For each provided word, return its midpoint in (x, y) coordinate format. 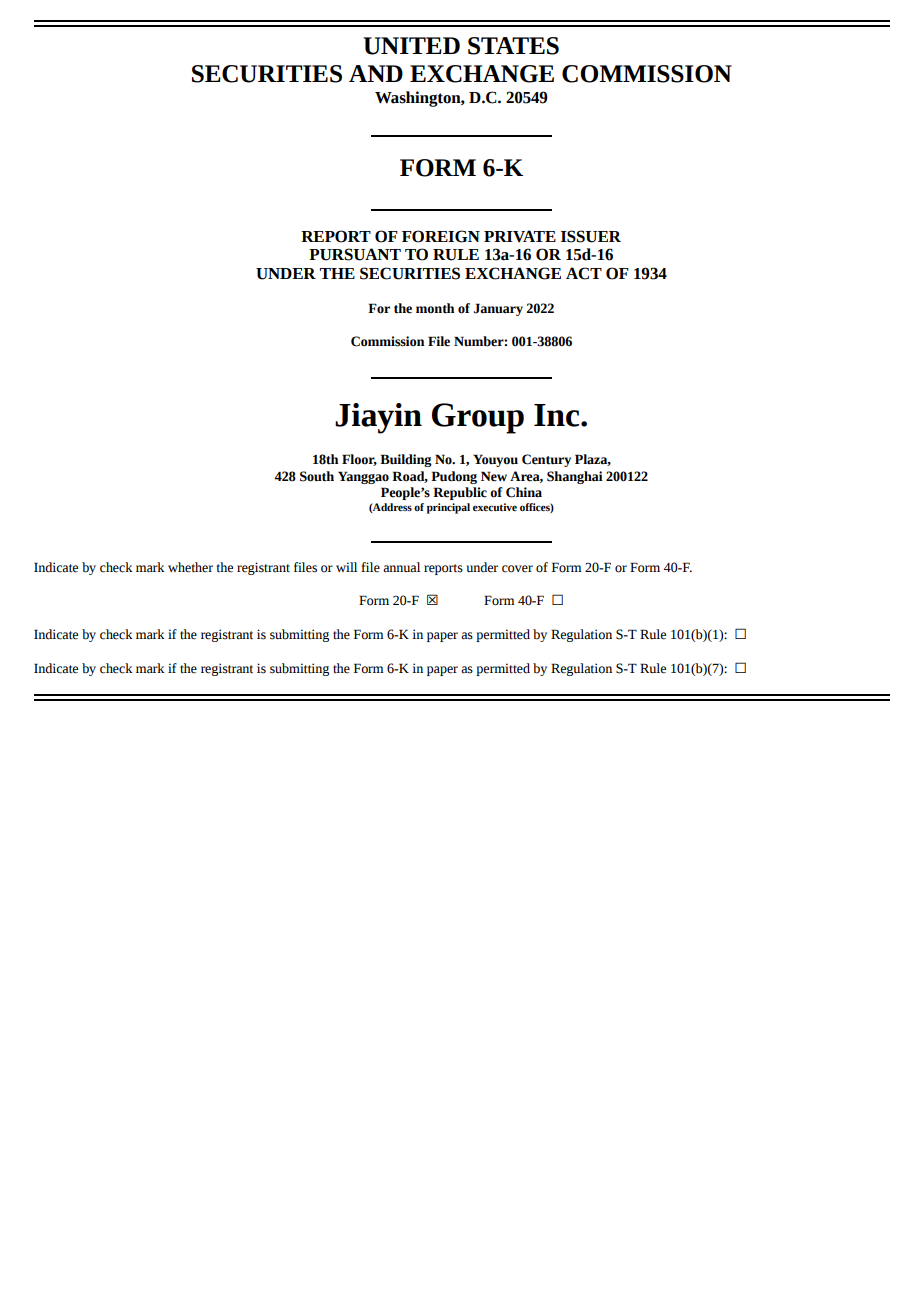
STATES (513, 46)
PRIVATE (520, 236)
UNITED (411, 46)
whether (190, 567)
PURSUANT (355, 254)
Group (478, 418)
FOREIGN (441, 236)
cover (517, 569)
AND (376, 73)
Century (546, 460)
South (317, 476)
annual (401, 567)
